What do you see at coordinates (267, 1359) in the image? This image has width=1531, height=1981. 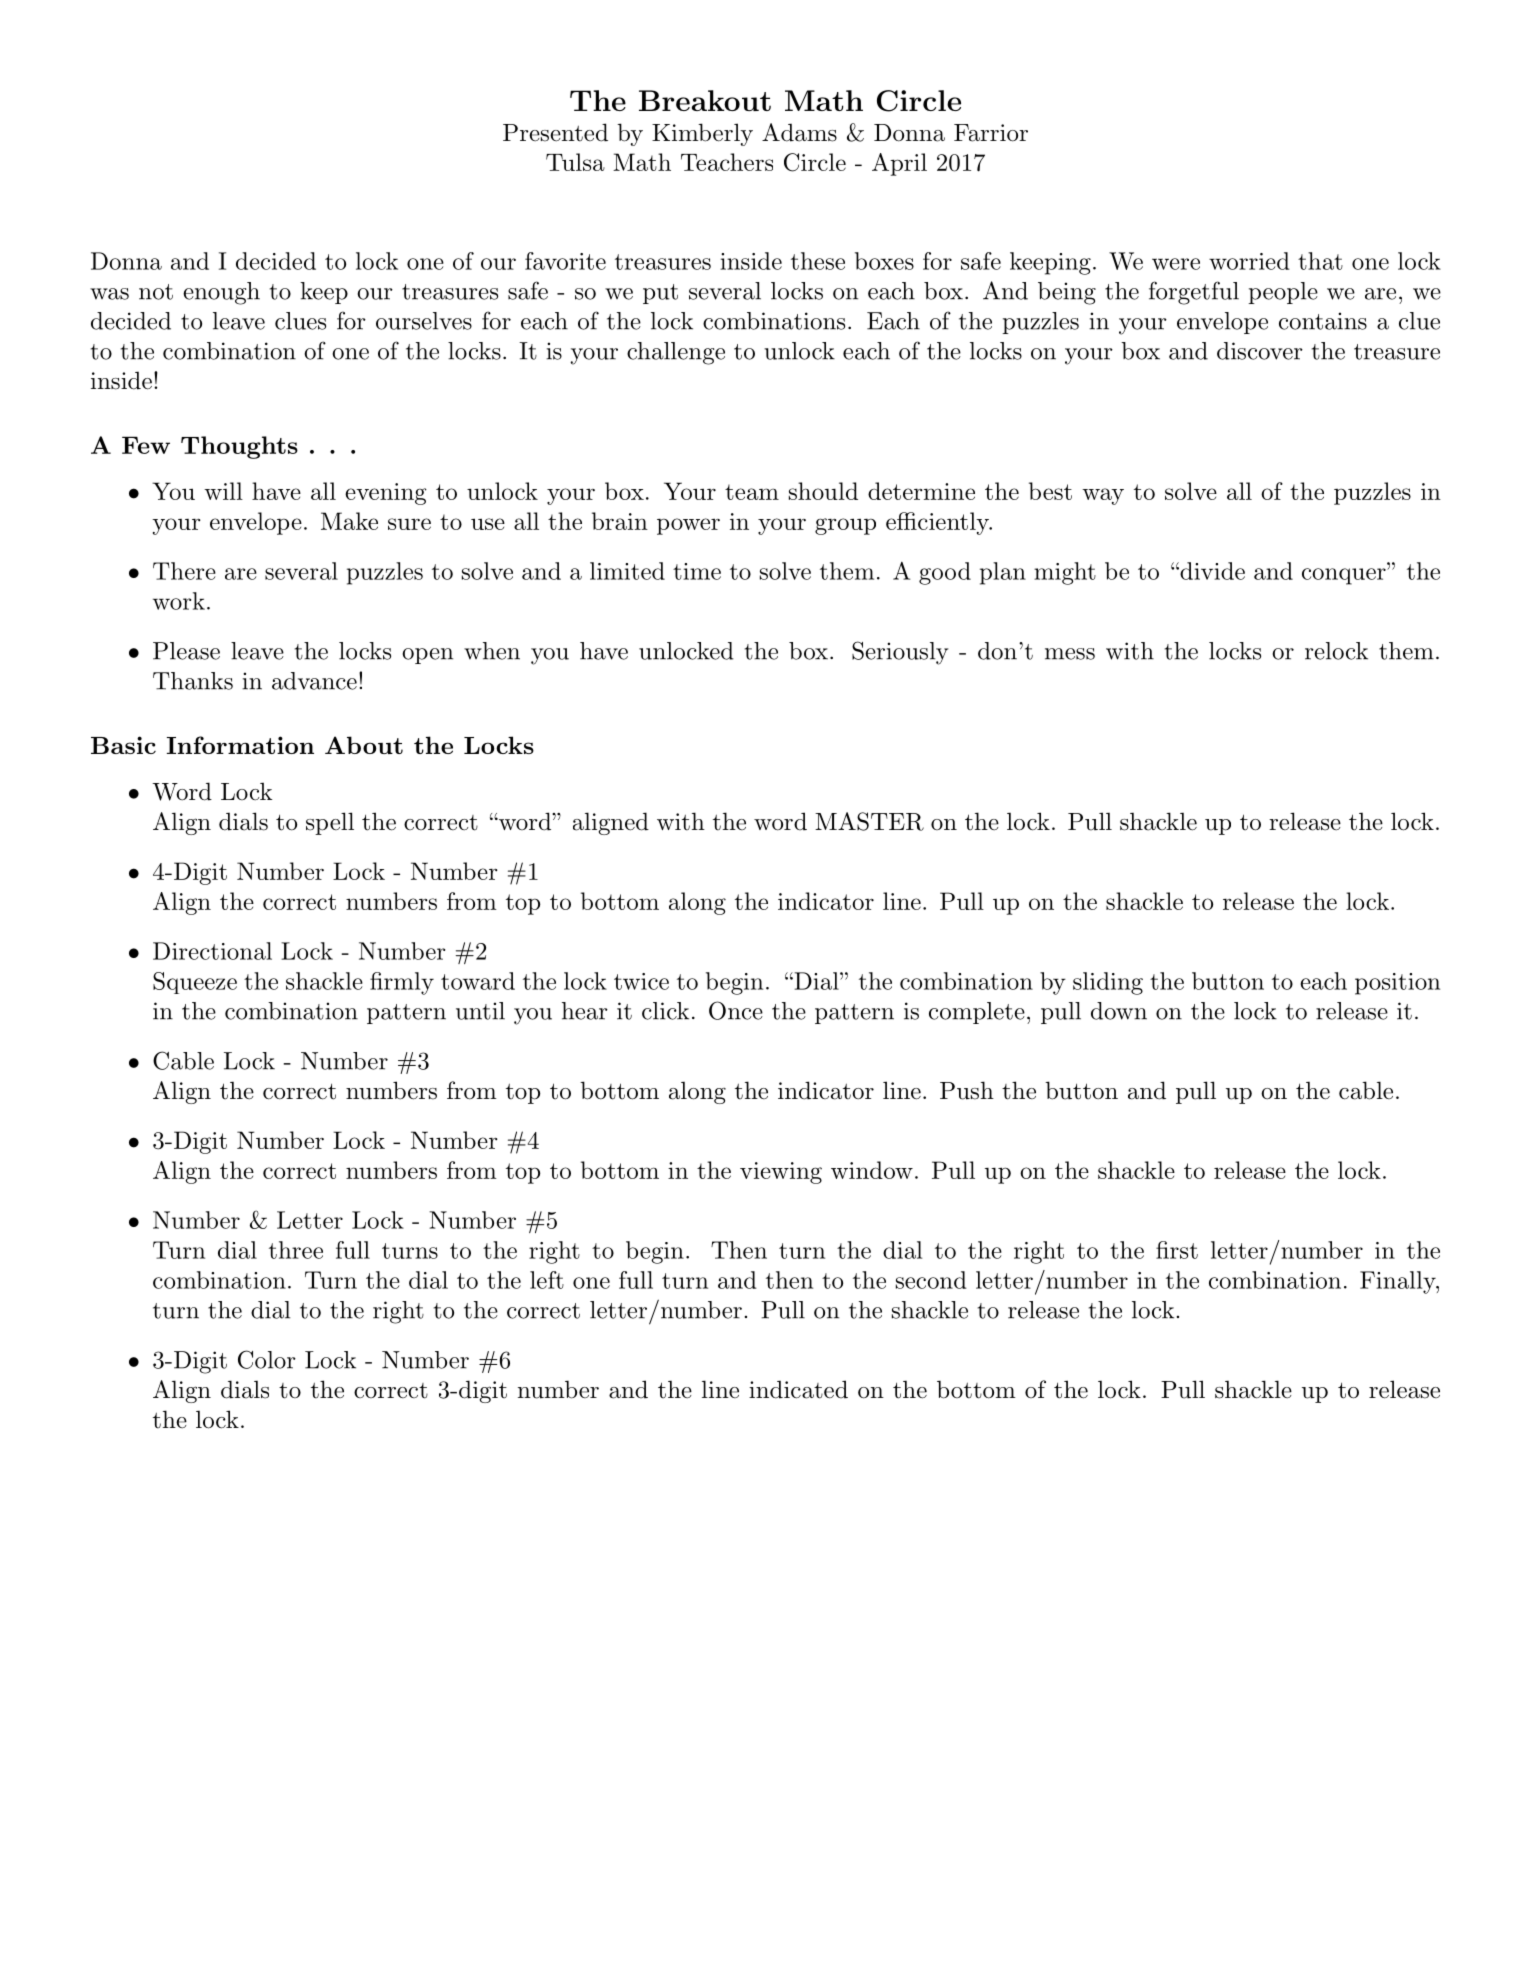 I see `Color` at bounding box center [267, 1359].
